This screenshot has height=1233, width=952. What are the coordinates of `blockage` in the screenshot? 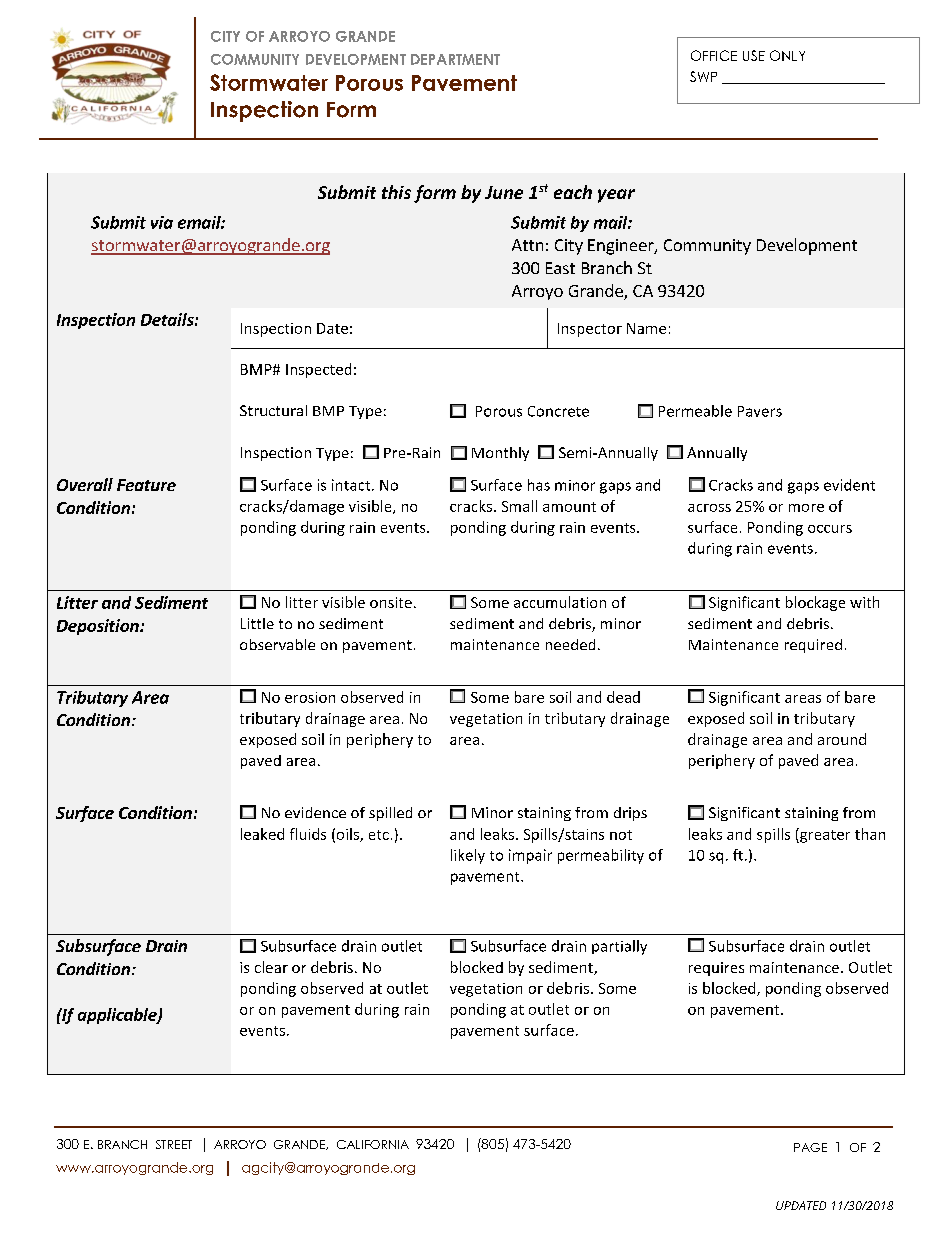 It's located at (815, 603).
